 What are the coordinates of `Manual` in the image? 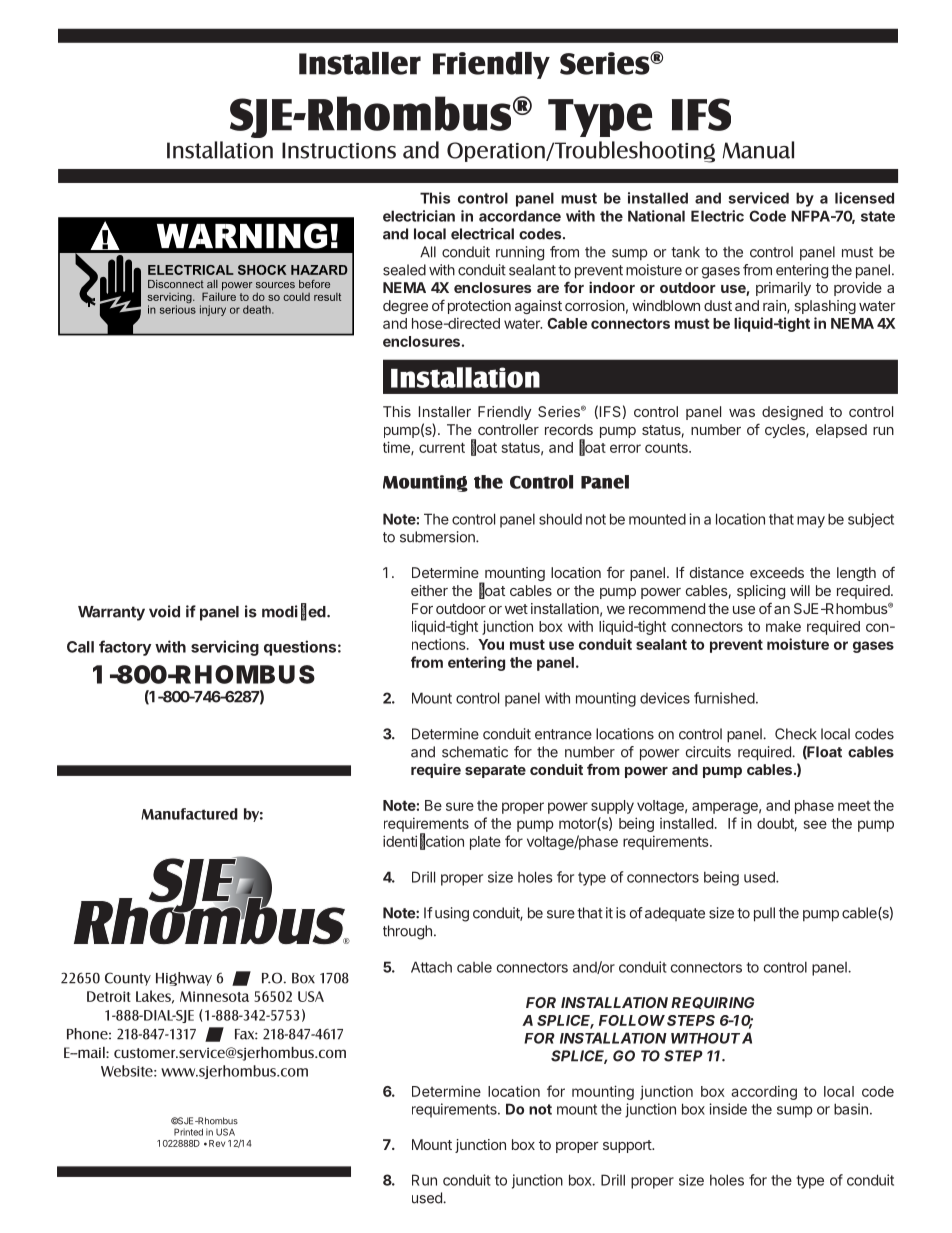 It's located at (758, 150).
